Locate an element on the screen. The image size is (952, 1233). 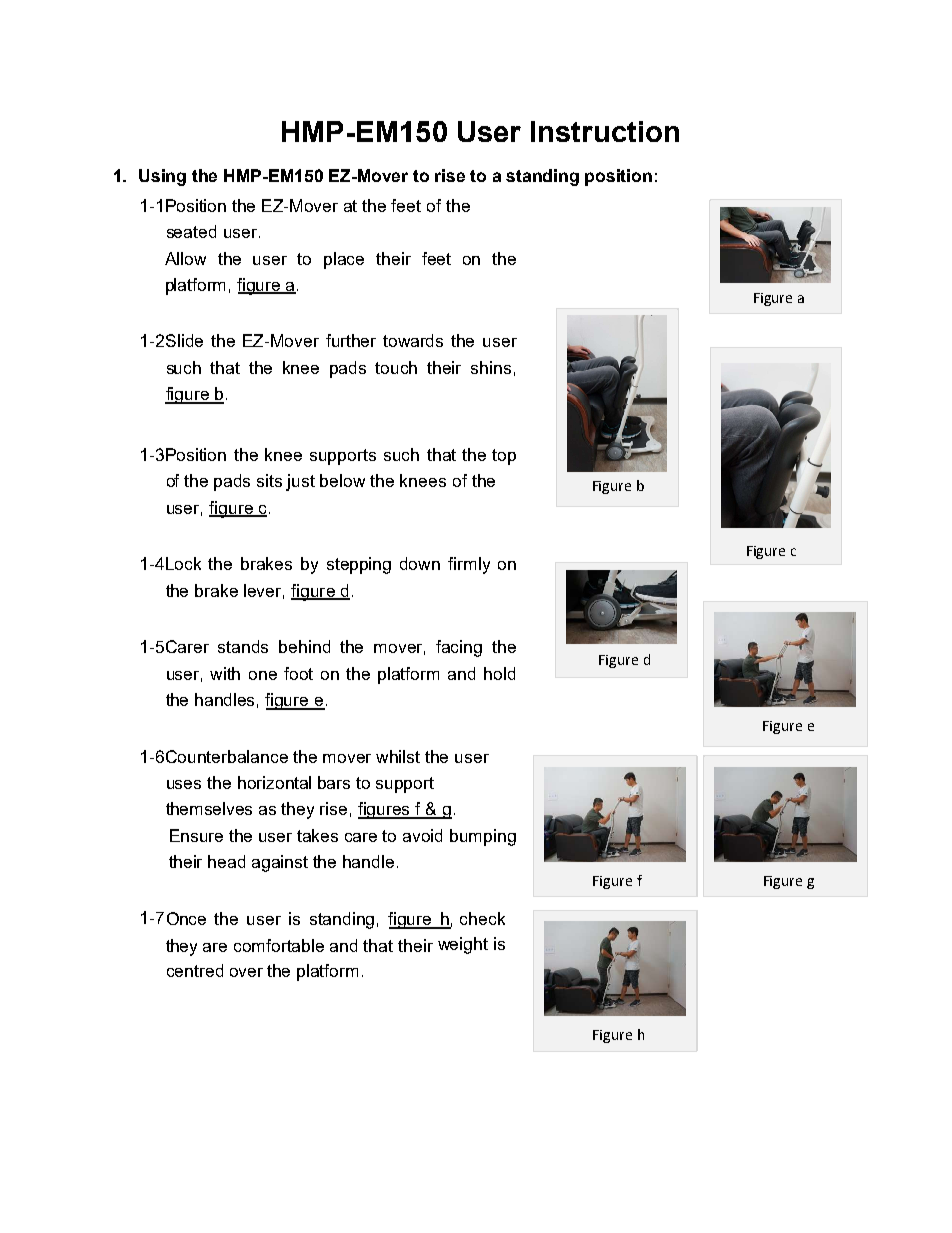
Using is located at coordinates (162, 177).
